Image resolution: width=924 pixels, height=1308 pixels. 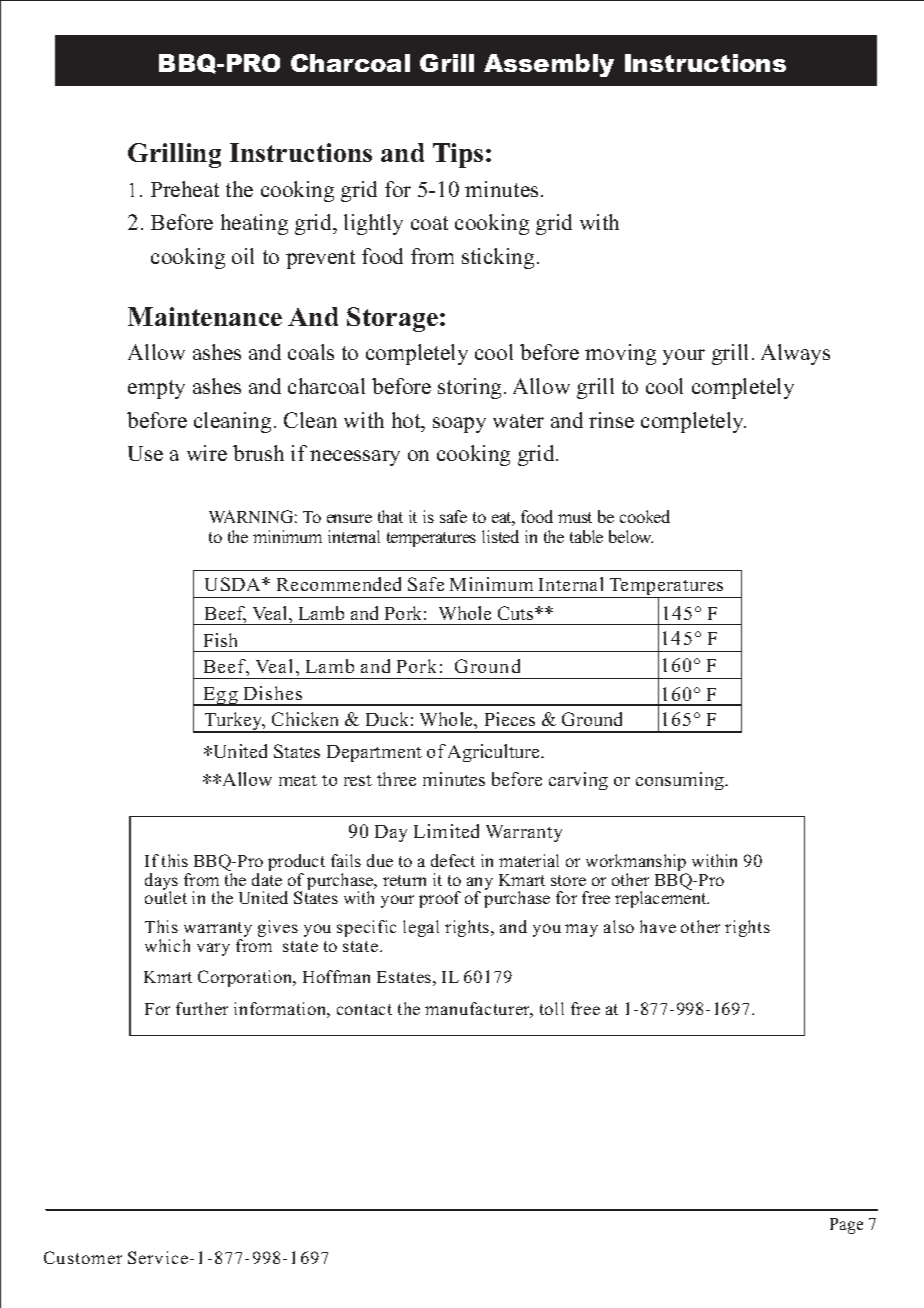 I want to click on Fish, so click(x=220, y=640).
